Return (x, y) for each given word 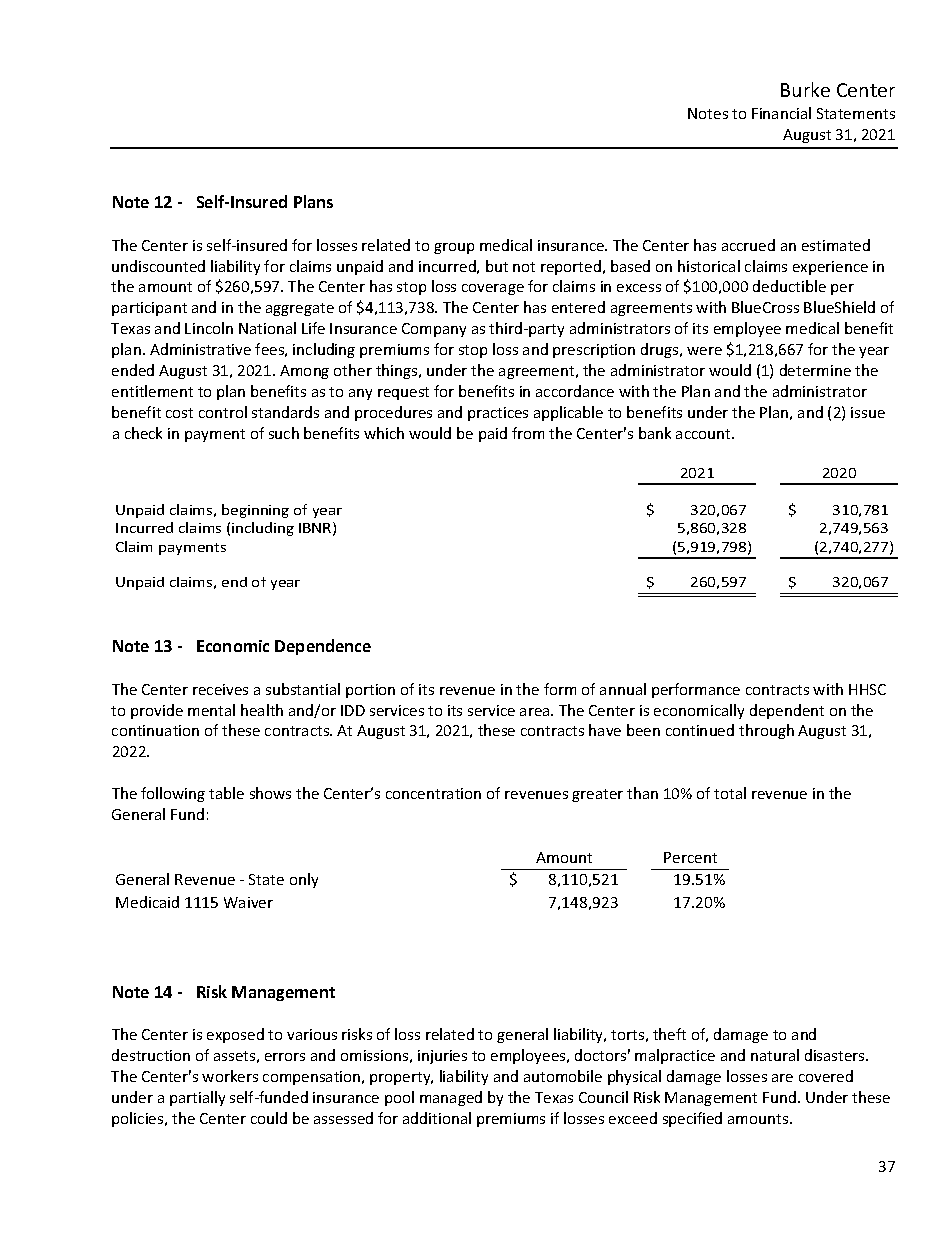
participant (149, 309)
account (704, 434)
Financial (781, 113)
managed (451, 1098)
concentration (433, 793)
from (528, 433)
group (454, 248)
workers (230, 1076)
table (226, 793)
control (223, 412)
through (766, 731)
